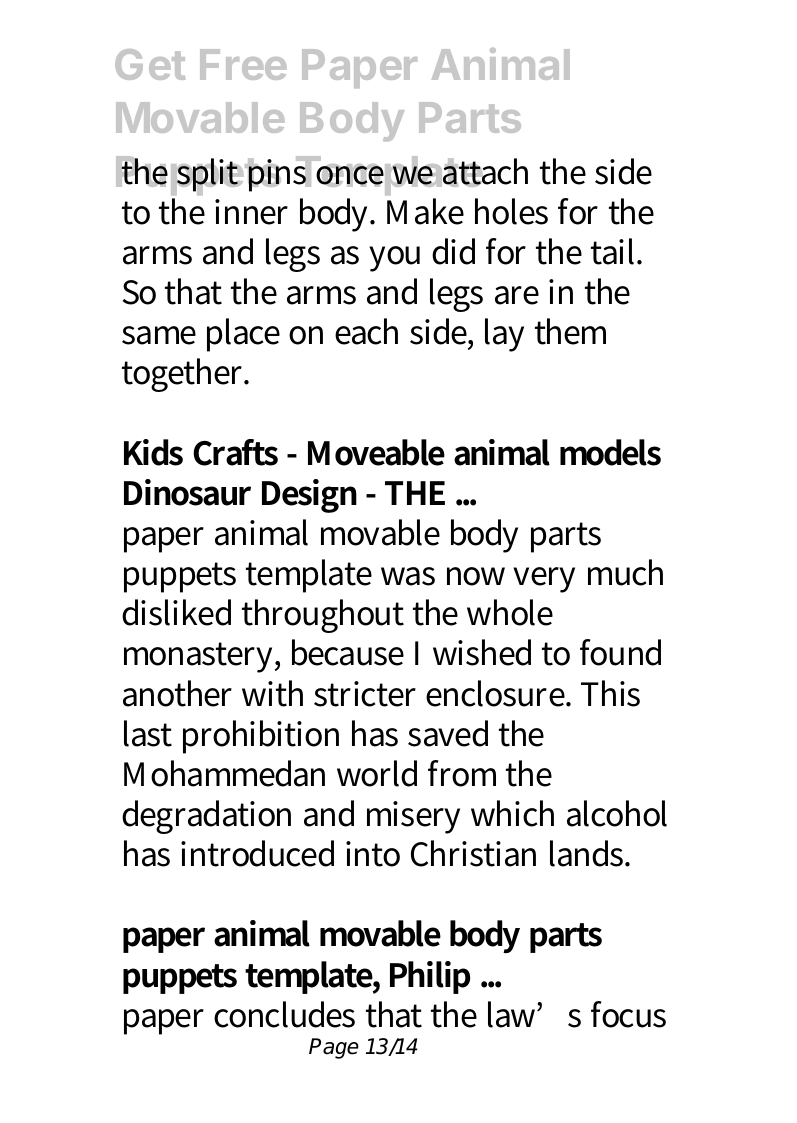 This page has width=797, height=1123. What do you see at coordinates (224, 773) in the page?
I see `Mohammedan` at bounding box center [224, 773].
